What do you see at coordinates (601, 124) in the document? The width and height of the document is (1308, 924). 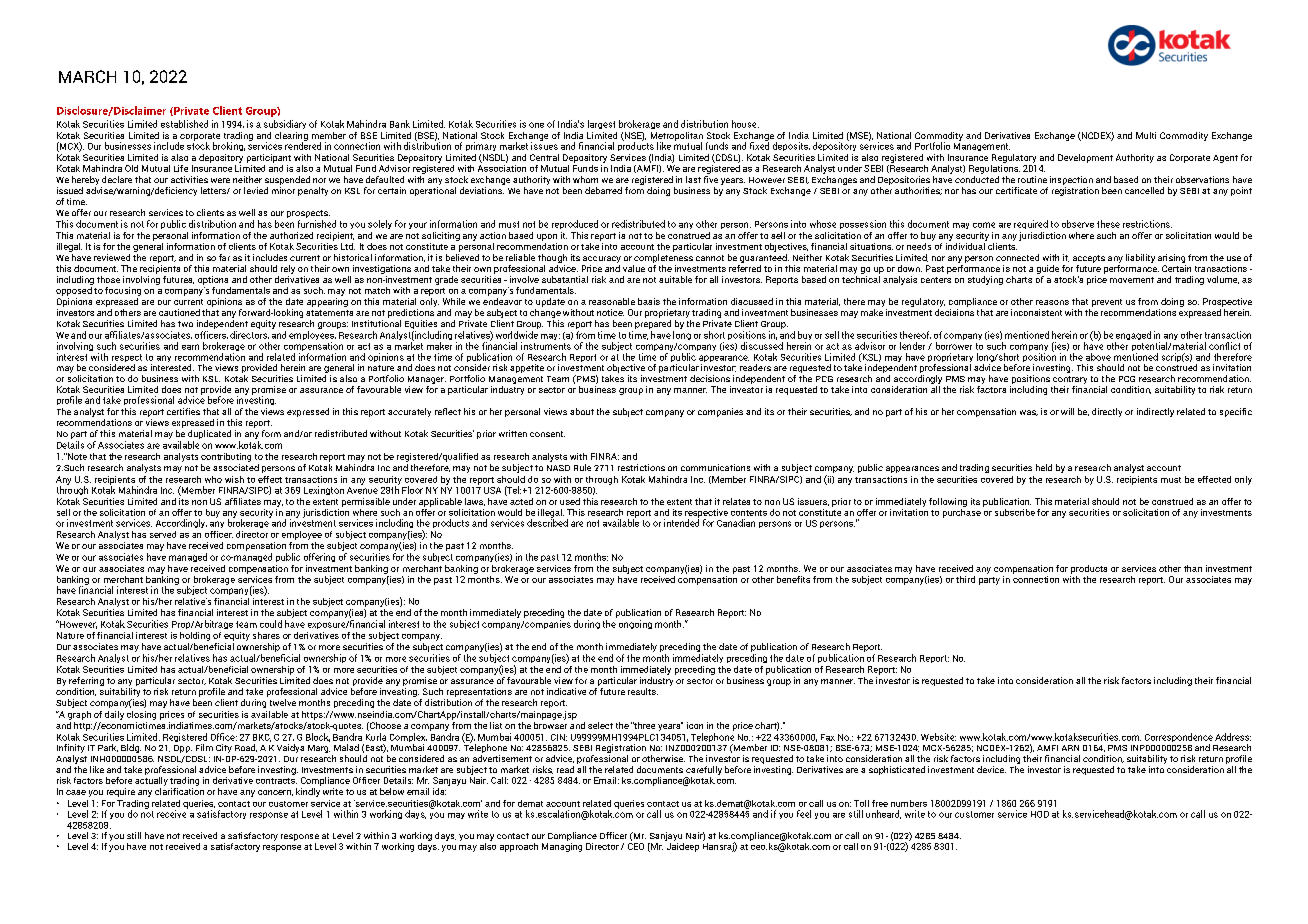 I see `largest` at bounding box center [601, 124].
